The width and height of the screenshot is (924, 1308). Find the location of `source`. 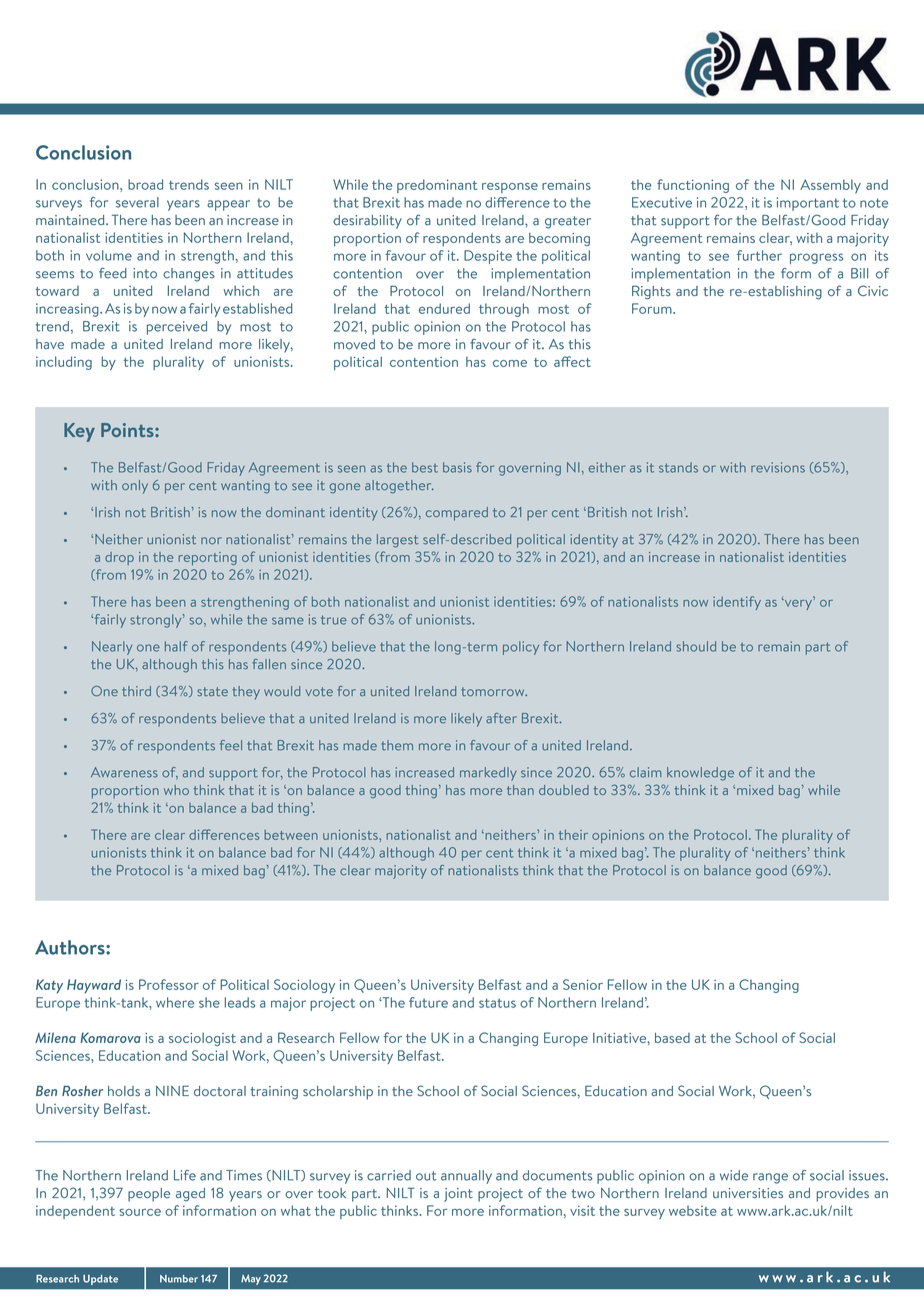

source is located at coordinates (140, 1212).
